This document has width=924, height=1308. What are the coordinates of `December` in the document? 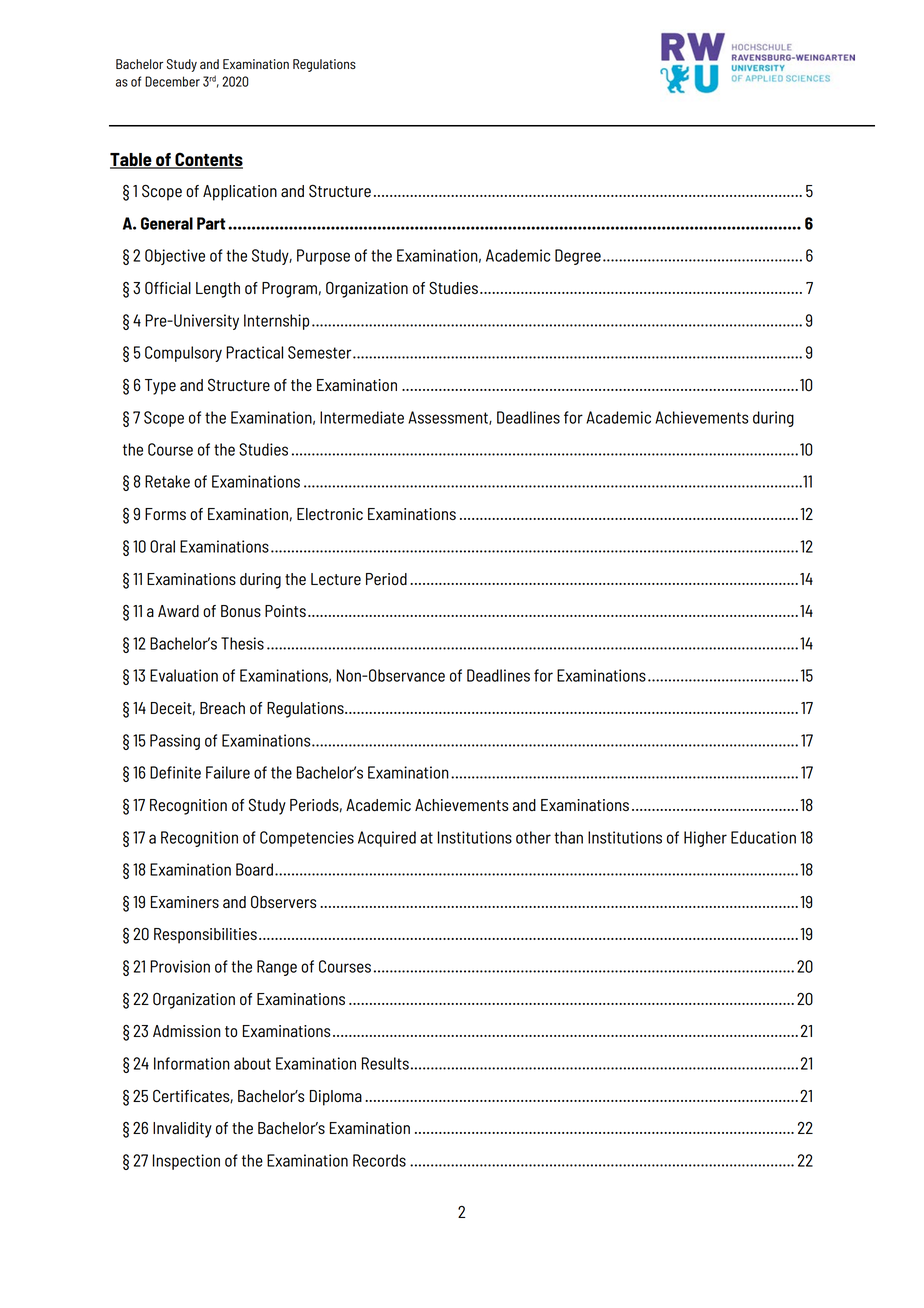 It's located at (172, 81).
